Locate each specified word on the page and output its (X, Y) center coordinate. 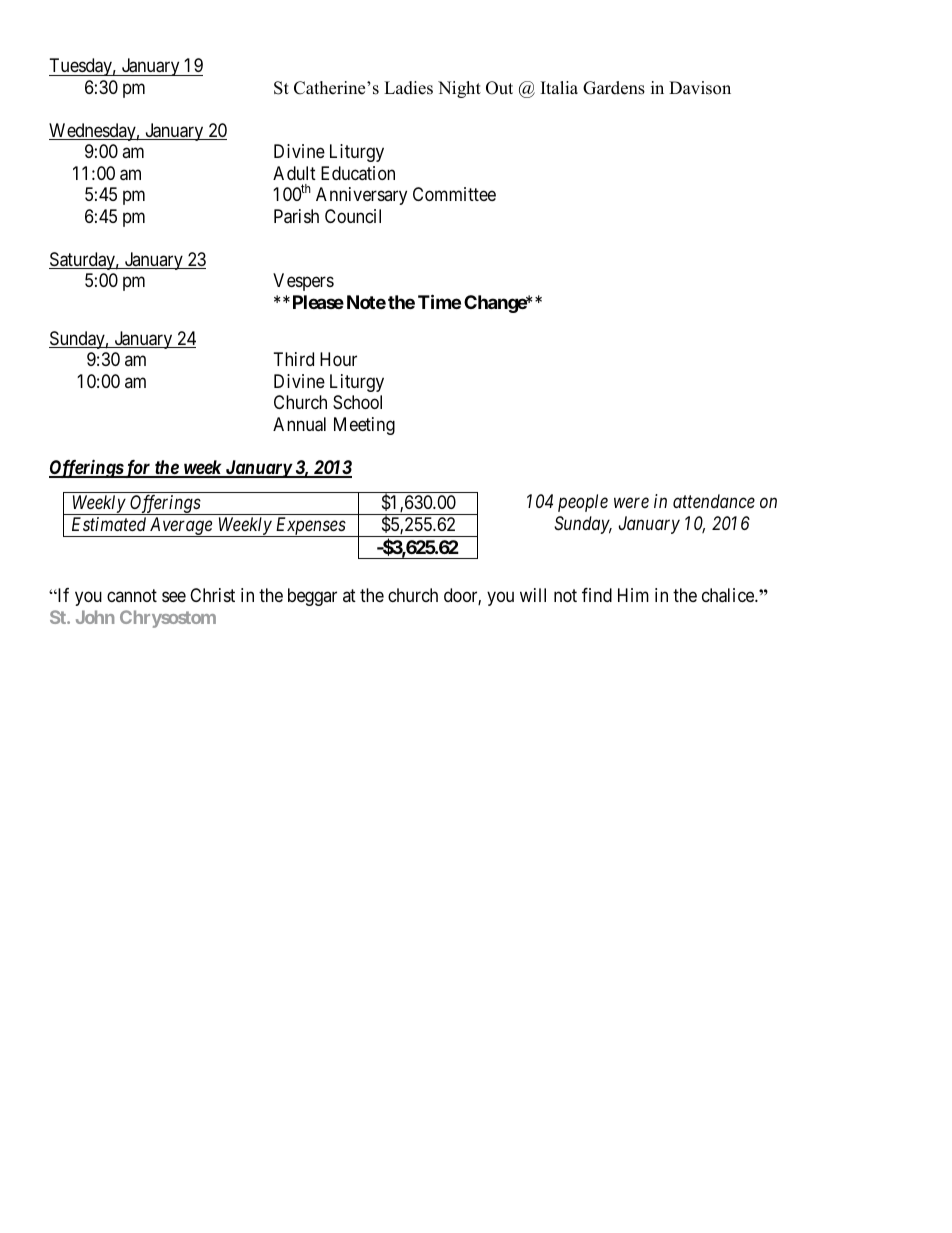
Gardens (614, 88)
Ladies (408, 88)
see (174, 597)
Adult (294, 173)
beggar (312, 597)
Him (633, 595)
